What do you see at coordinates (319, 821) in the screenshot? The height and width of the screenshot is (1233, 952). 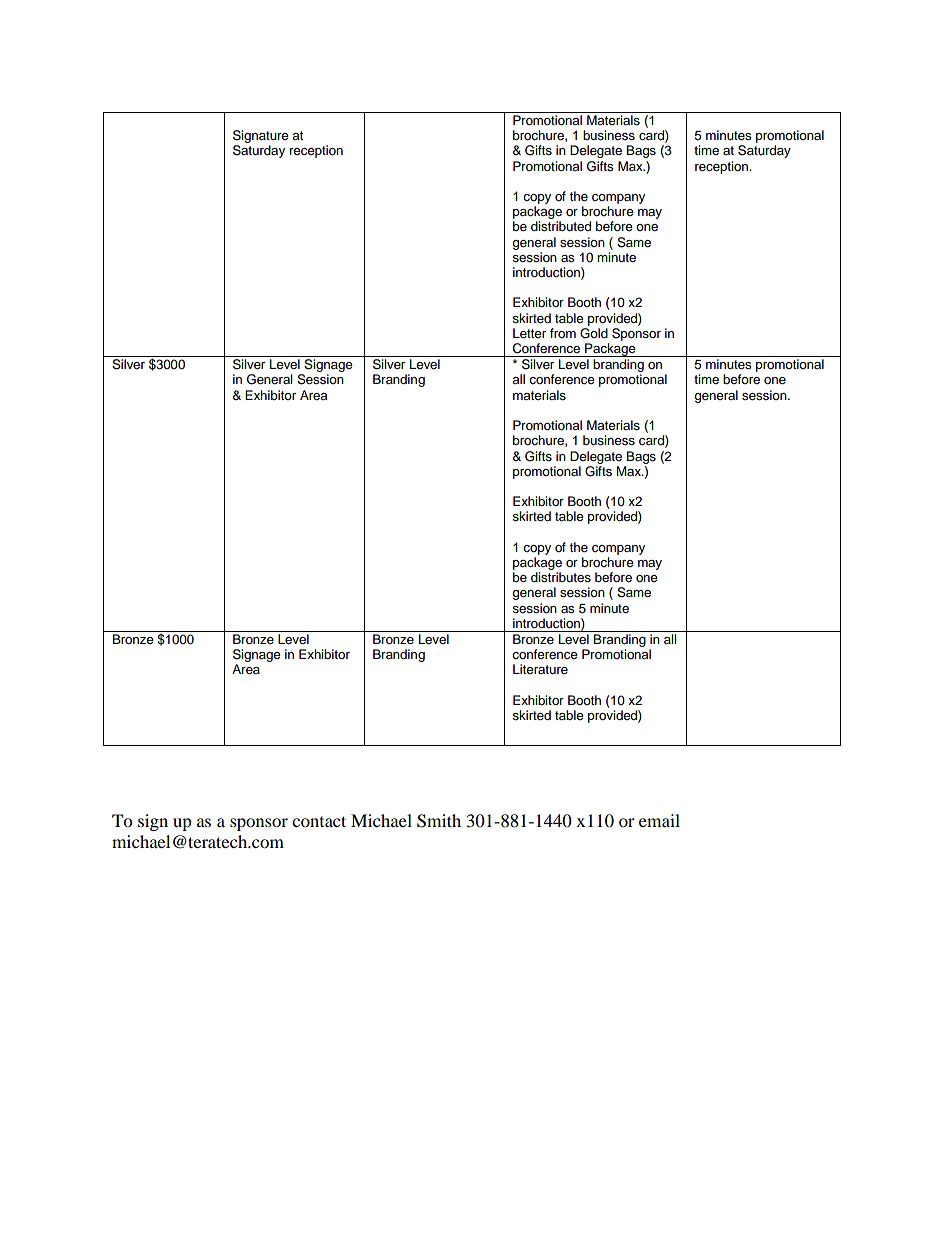 I see `contact` at bounding box center [319, 821].
